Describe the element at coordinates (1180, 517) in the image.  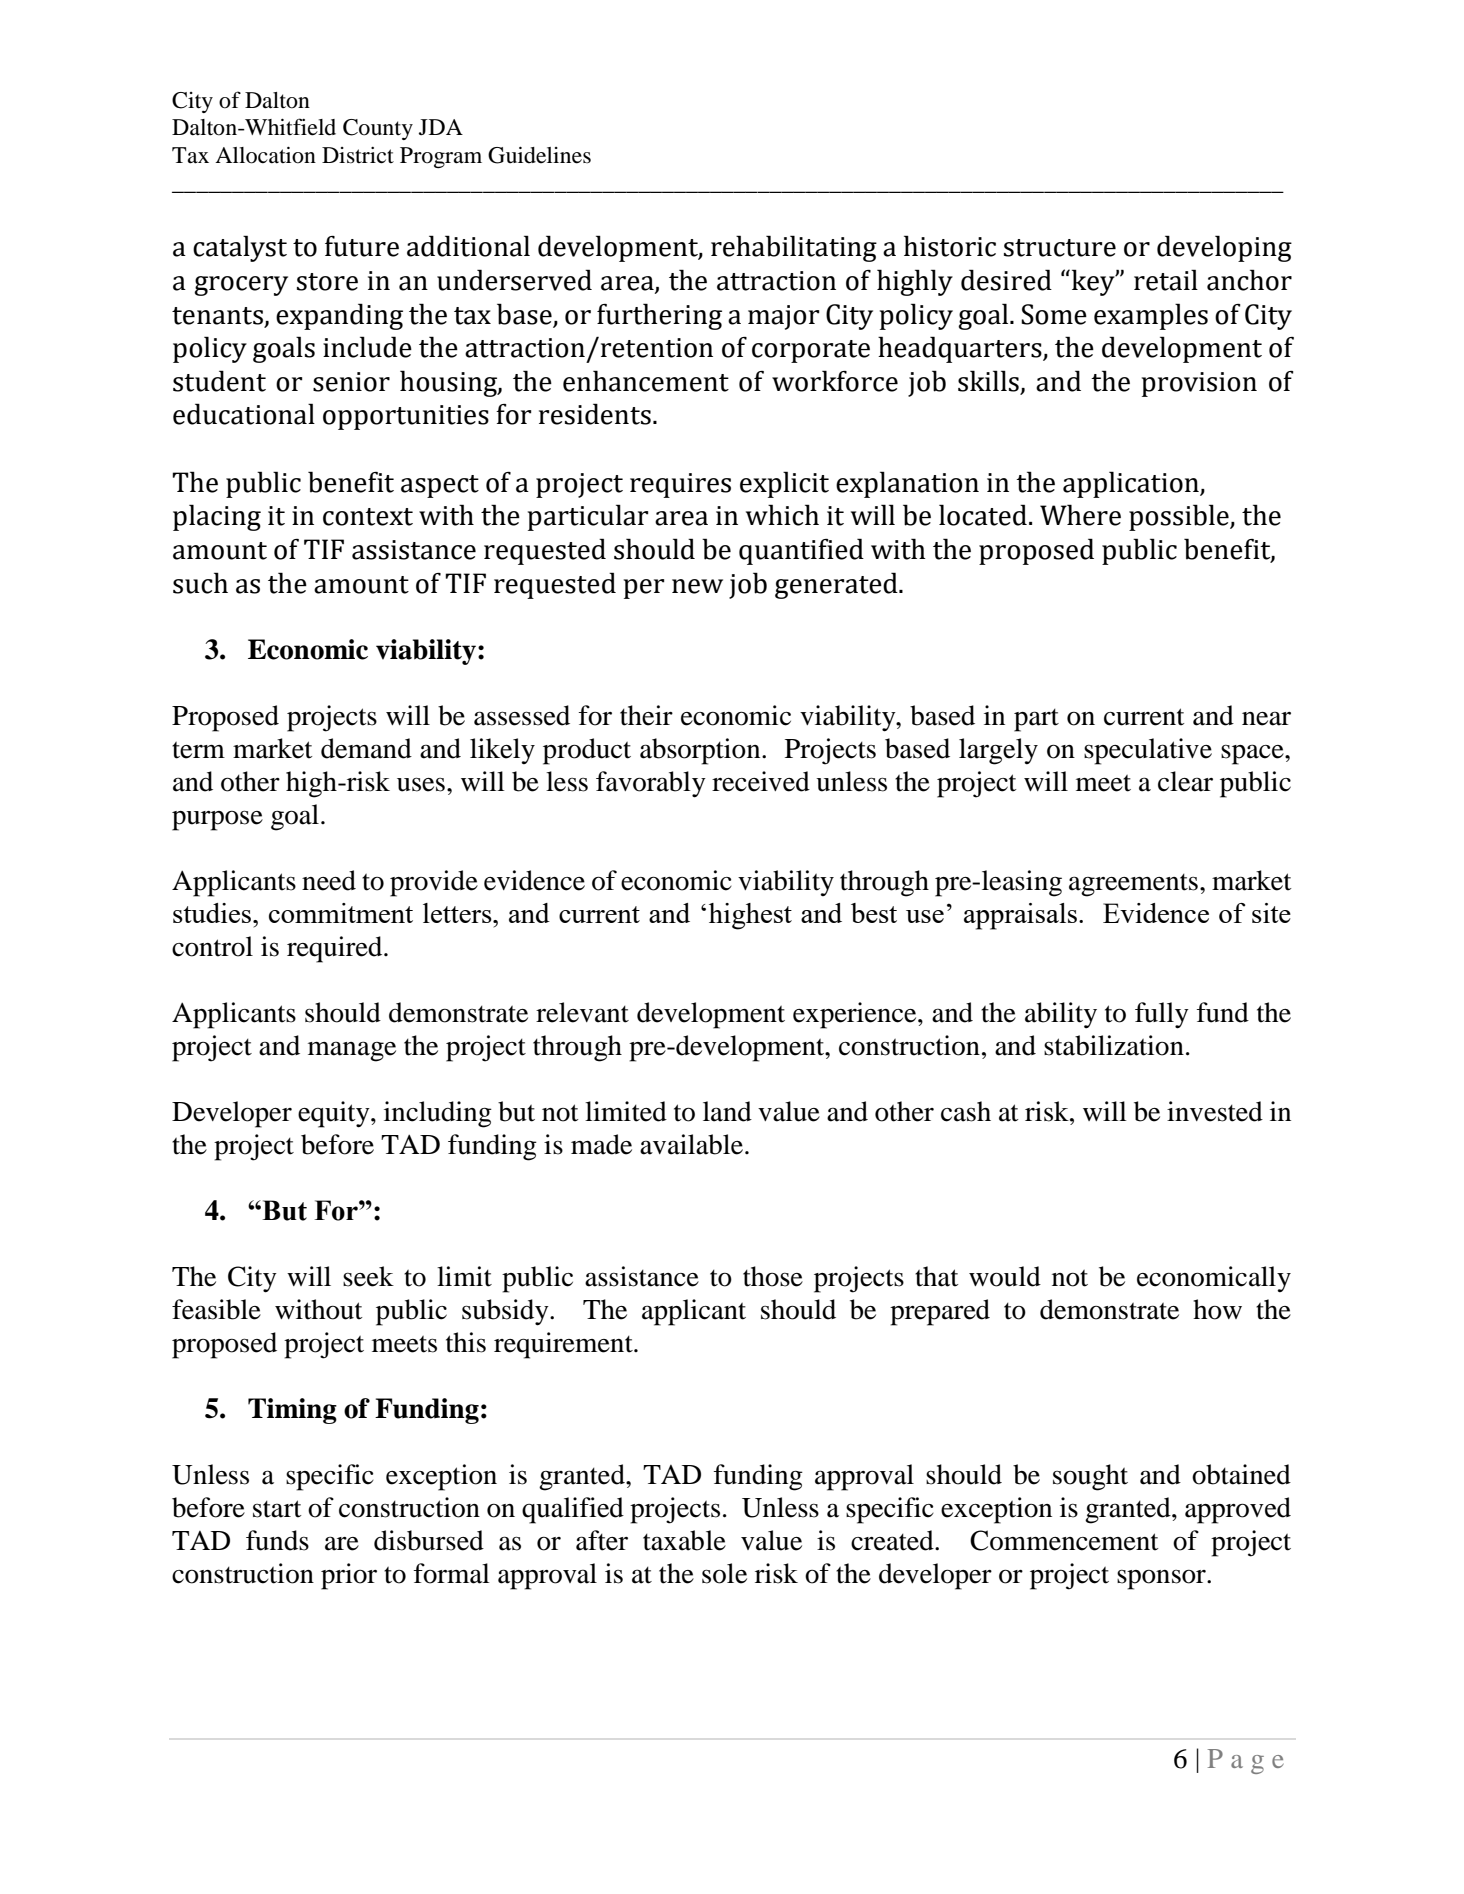
I see `possible` at that location.
